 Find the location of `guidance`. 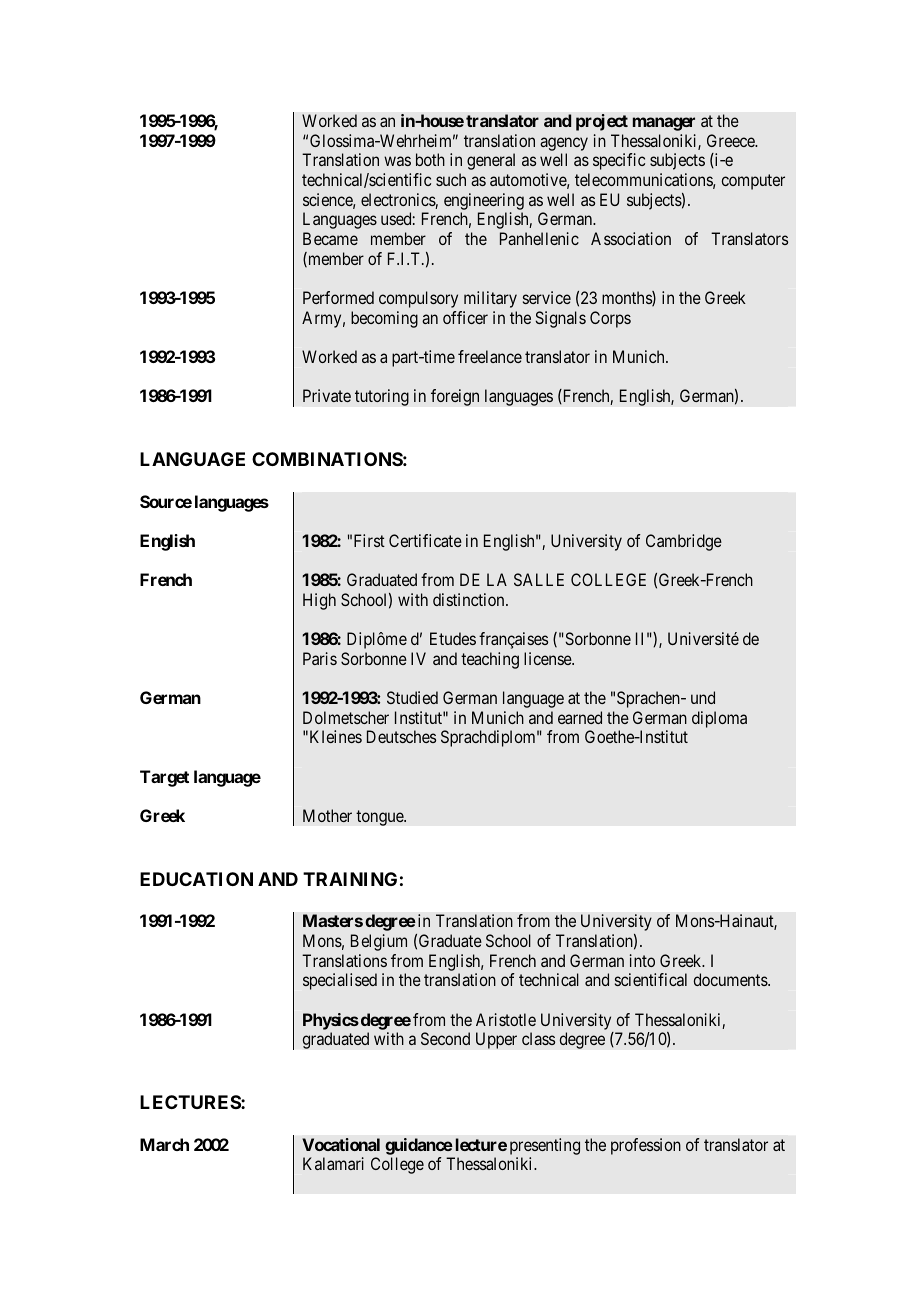

guidance is located at coordinates (419, 1146).
